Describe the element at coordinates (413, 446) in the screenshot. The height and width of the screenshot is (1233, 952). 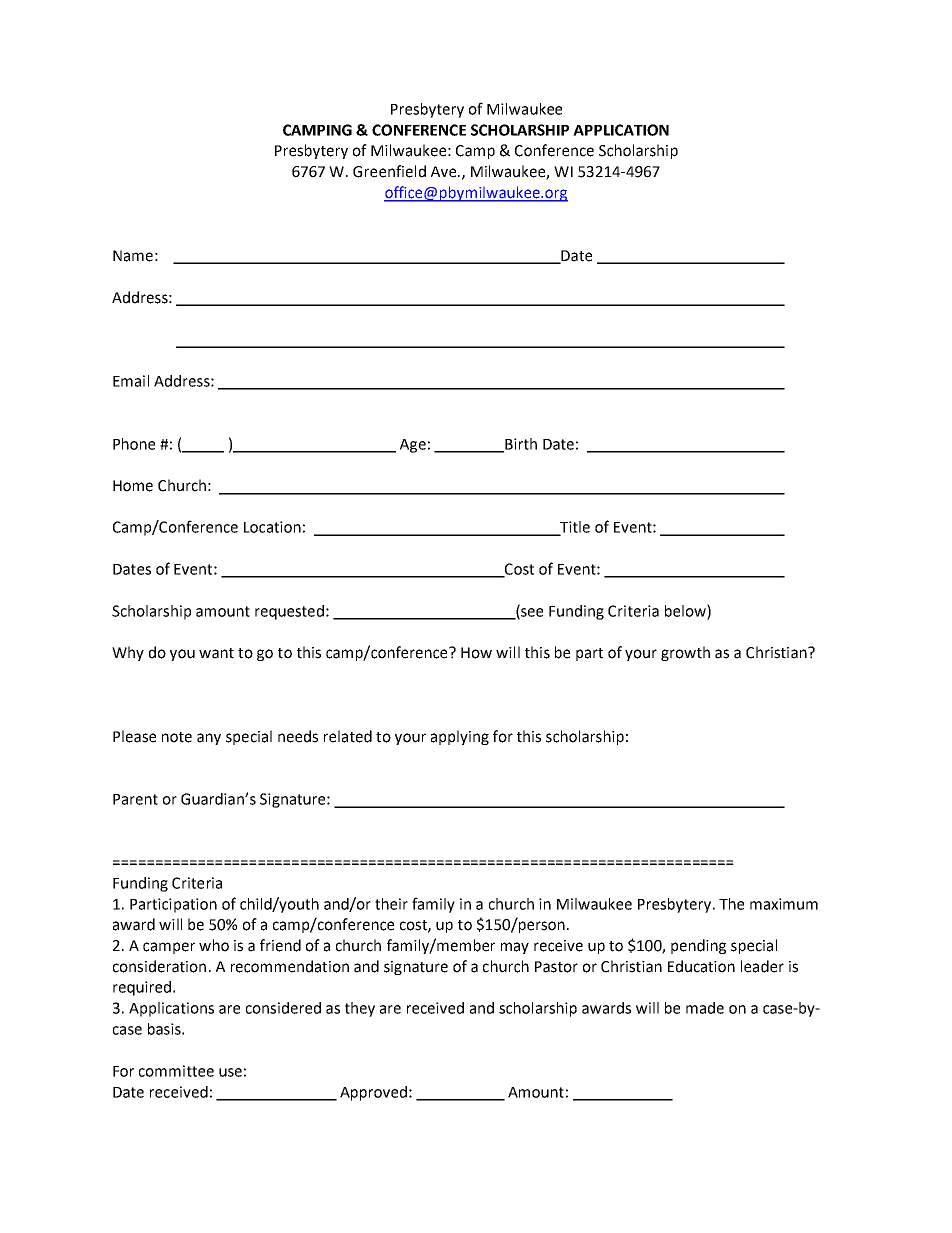
I see `Age` at that location.
